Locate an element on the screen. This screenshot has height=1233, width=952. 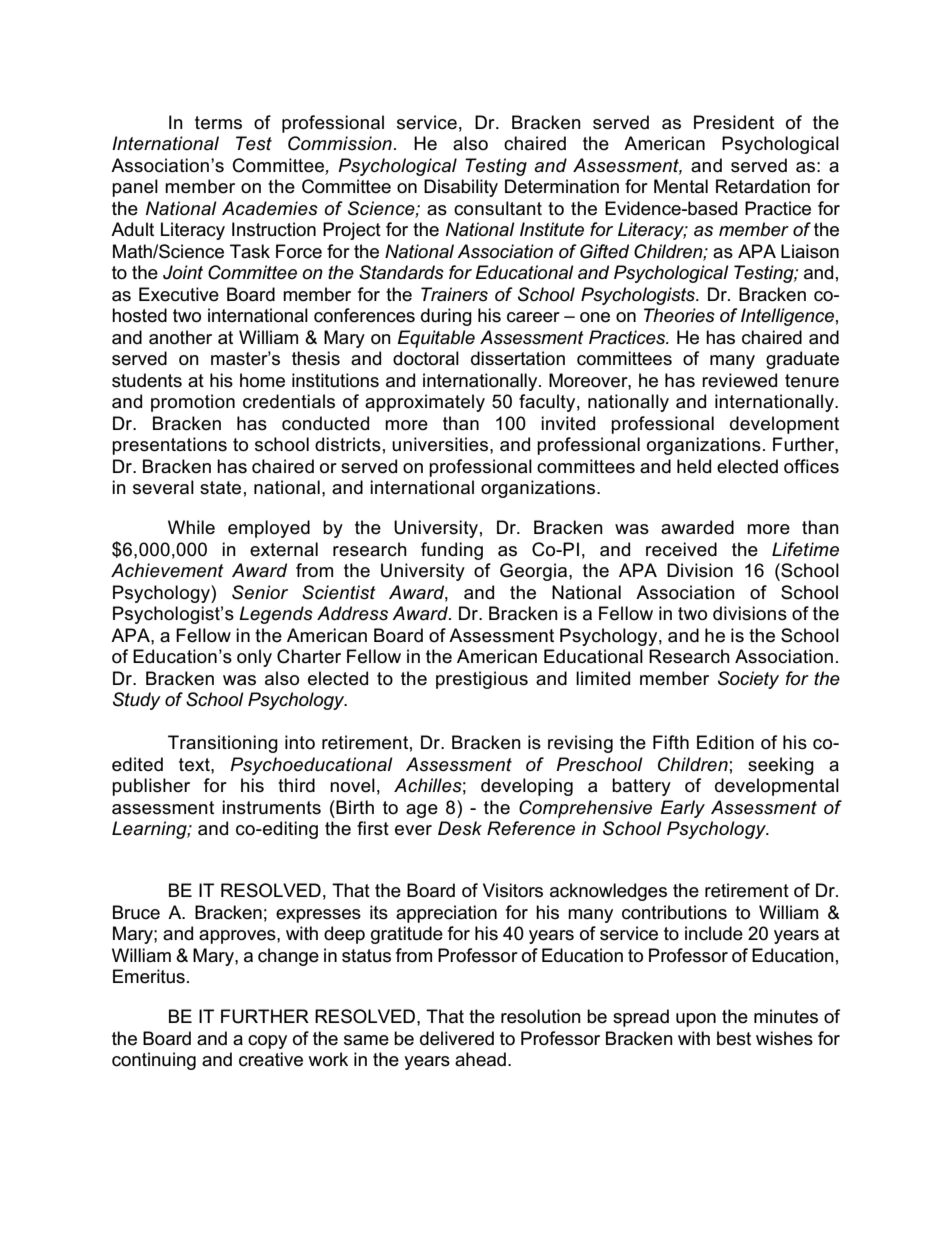
received is located at coordinates (681, 549).
